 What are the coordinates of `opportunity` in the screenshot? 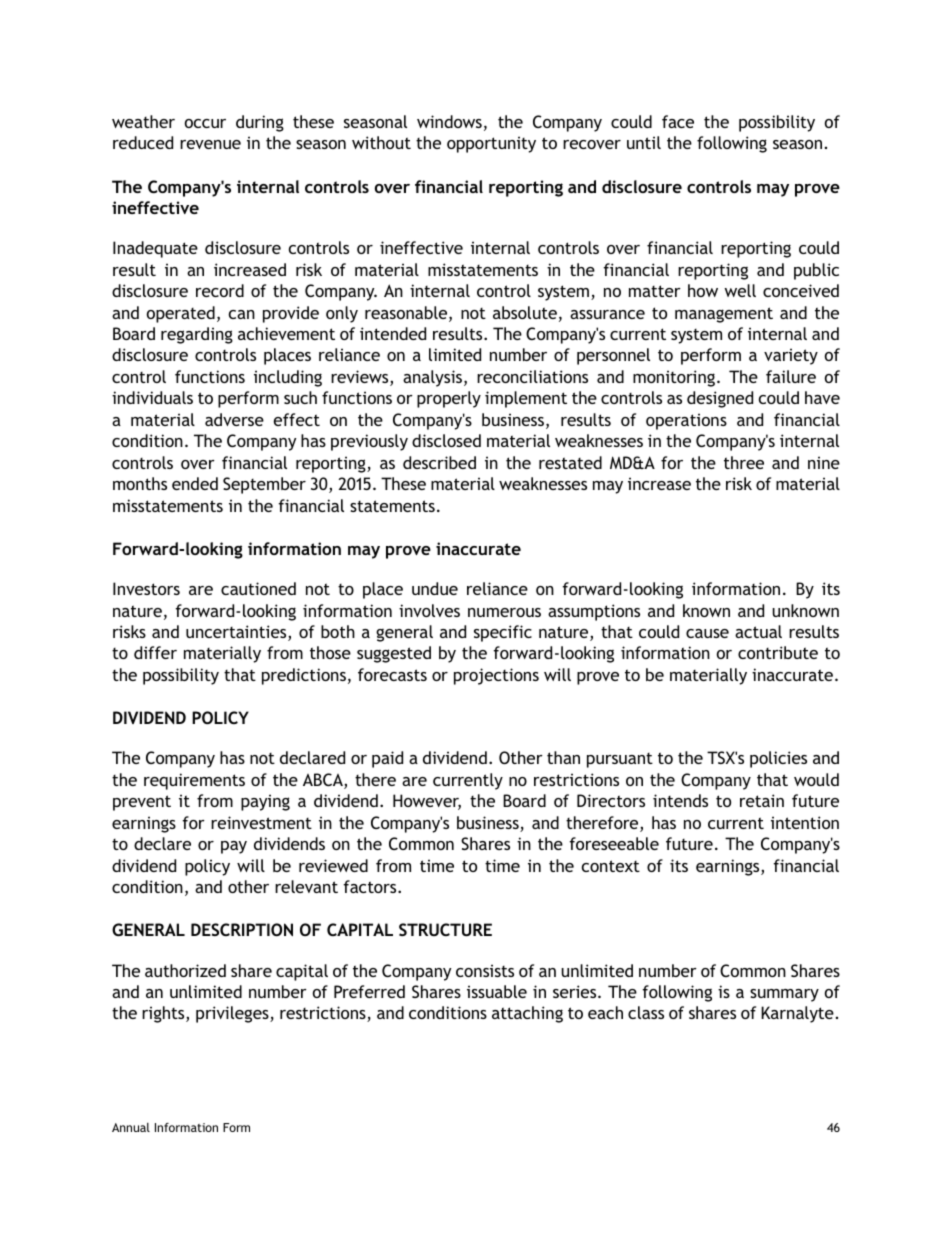 It's located at (491, 144).
